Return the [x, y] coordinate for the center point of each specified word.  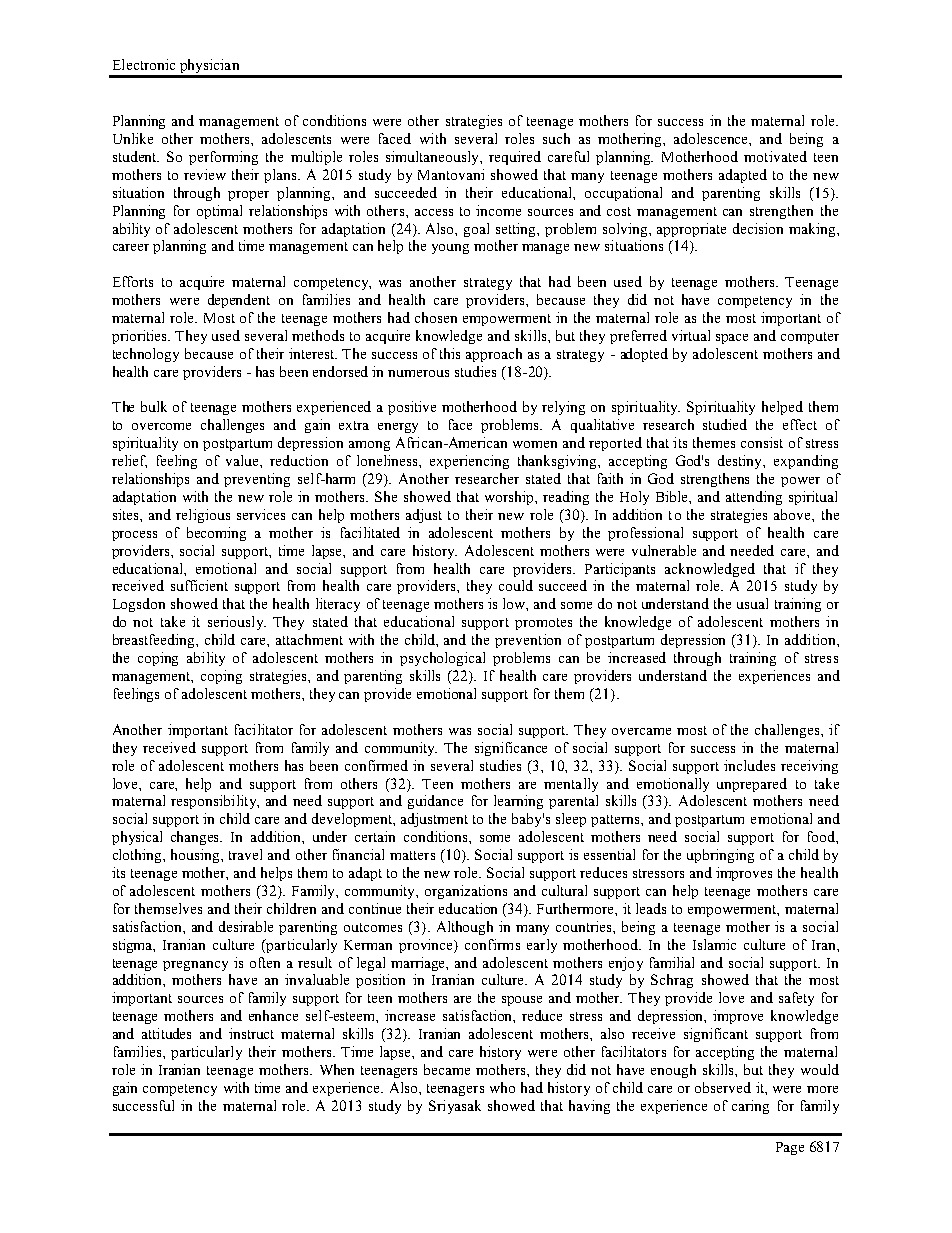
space [732, 339]
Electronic [144, 64]
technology [146, 355]
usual [752, 603]
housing [196, 856]
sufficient [199, 585]
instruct [251, 1033]
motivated [775, 156]
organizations [466, 892]
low [515, 604]
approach [494, 355]
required [515, 158]
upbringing [720, 856]
